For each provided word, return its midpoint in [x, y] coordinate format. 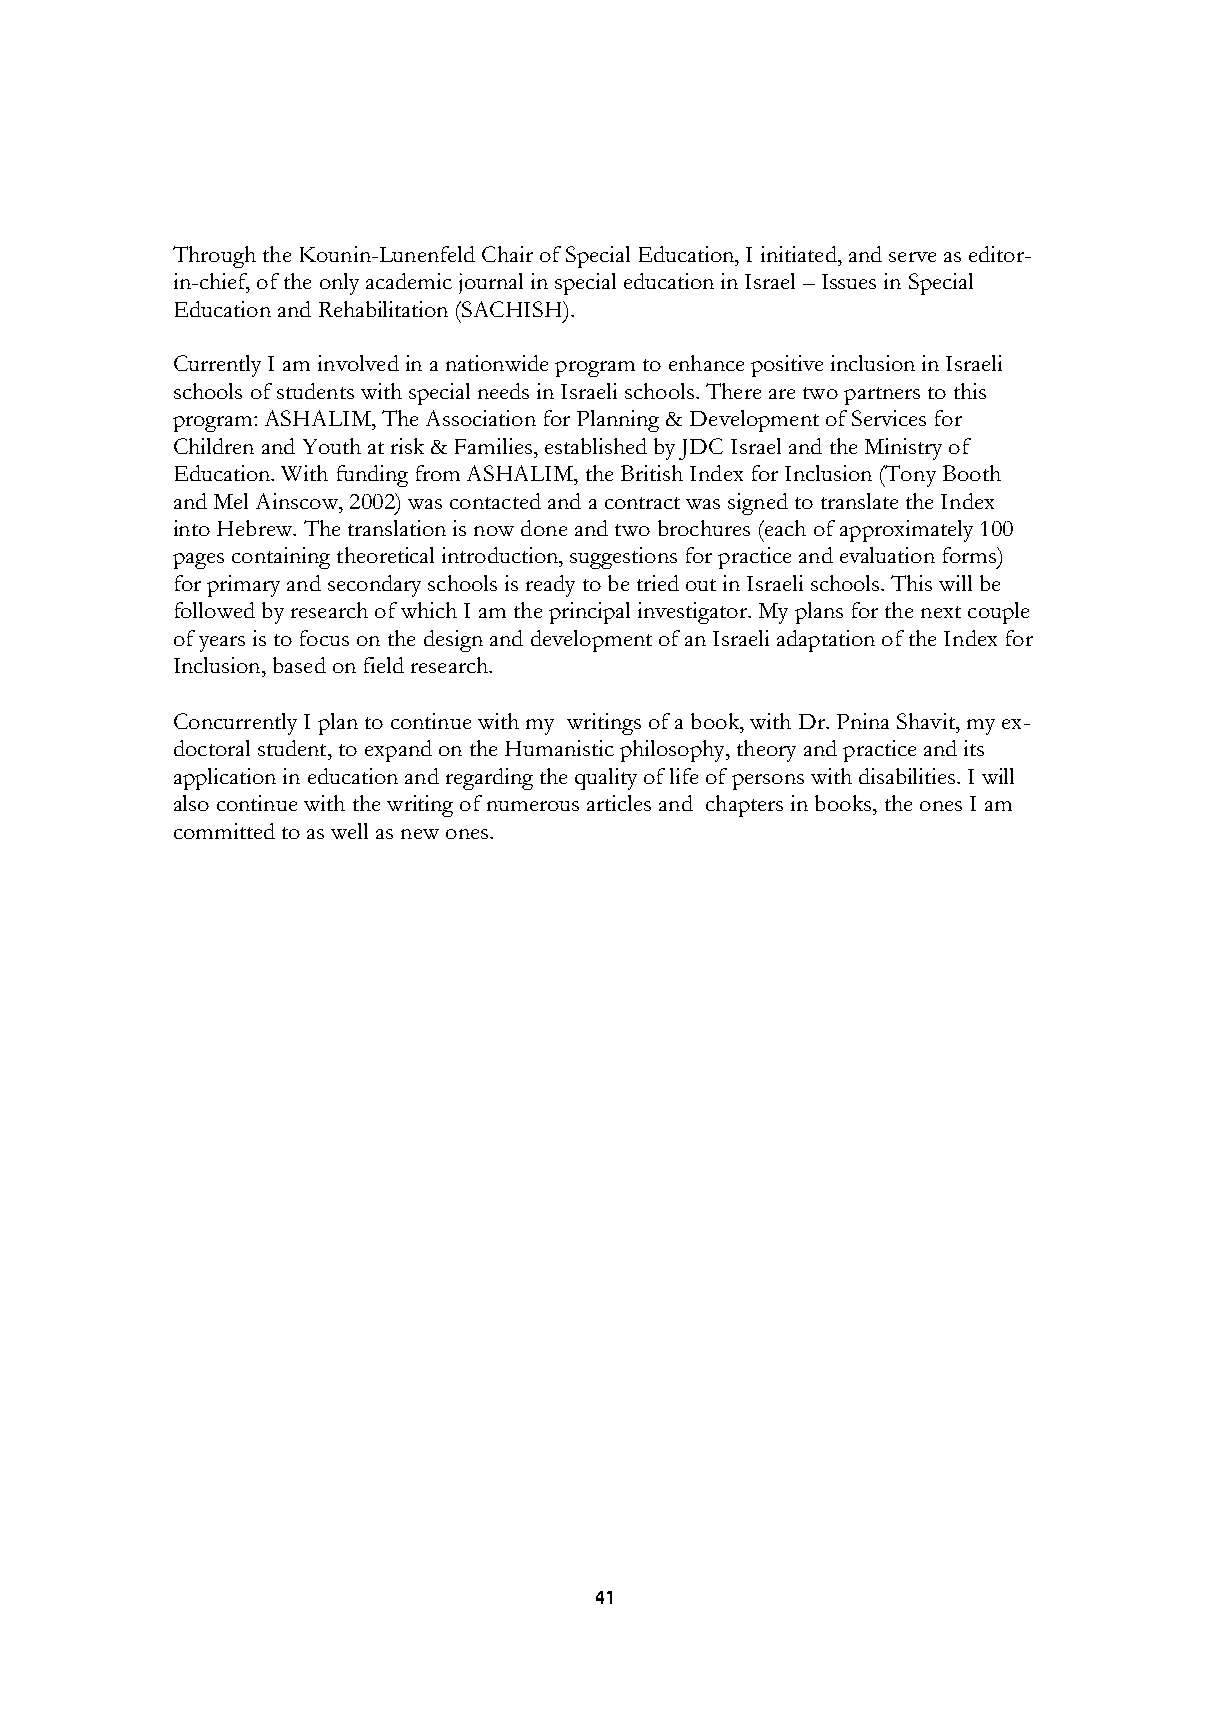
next [941, 612]
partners [882, 396]
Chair [507, 254]
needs [503, 391]
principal [589, 613]
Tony [909, 476]
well [349, 831]
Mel [231, 501]
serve [912, 257]
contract [642, 503]
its [974, 748]
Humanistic [559, 748]
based [299, 665]
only [339, 284]
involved [358, 363]
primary [243, 586]
